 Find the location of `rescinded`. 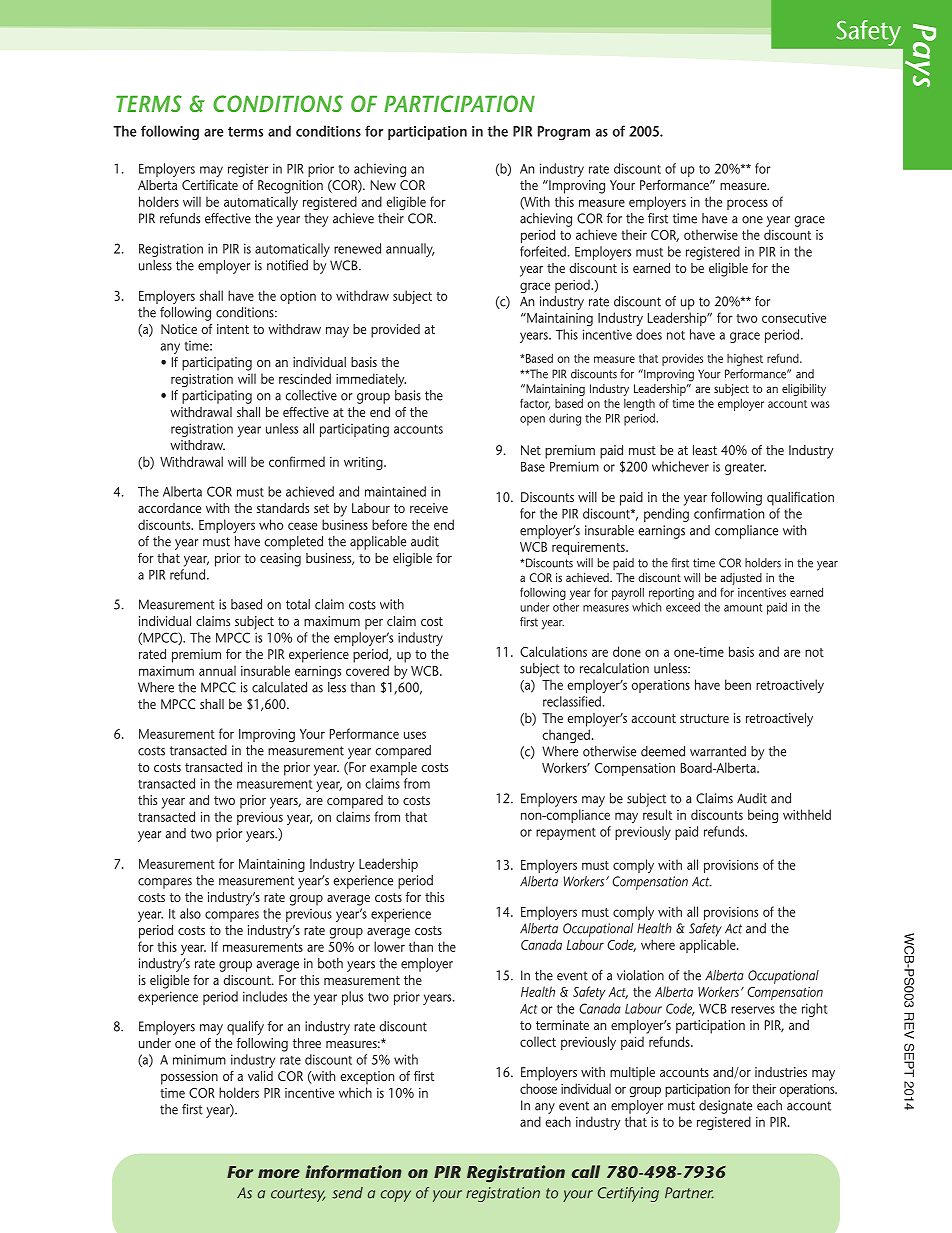

rescinded is located at coordinates (305, 378).
